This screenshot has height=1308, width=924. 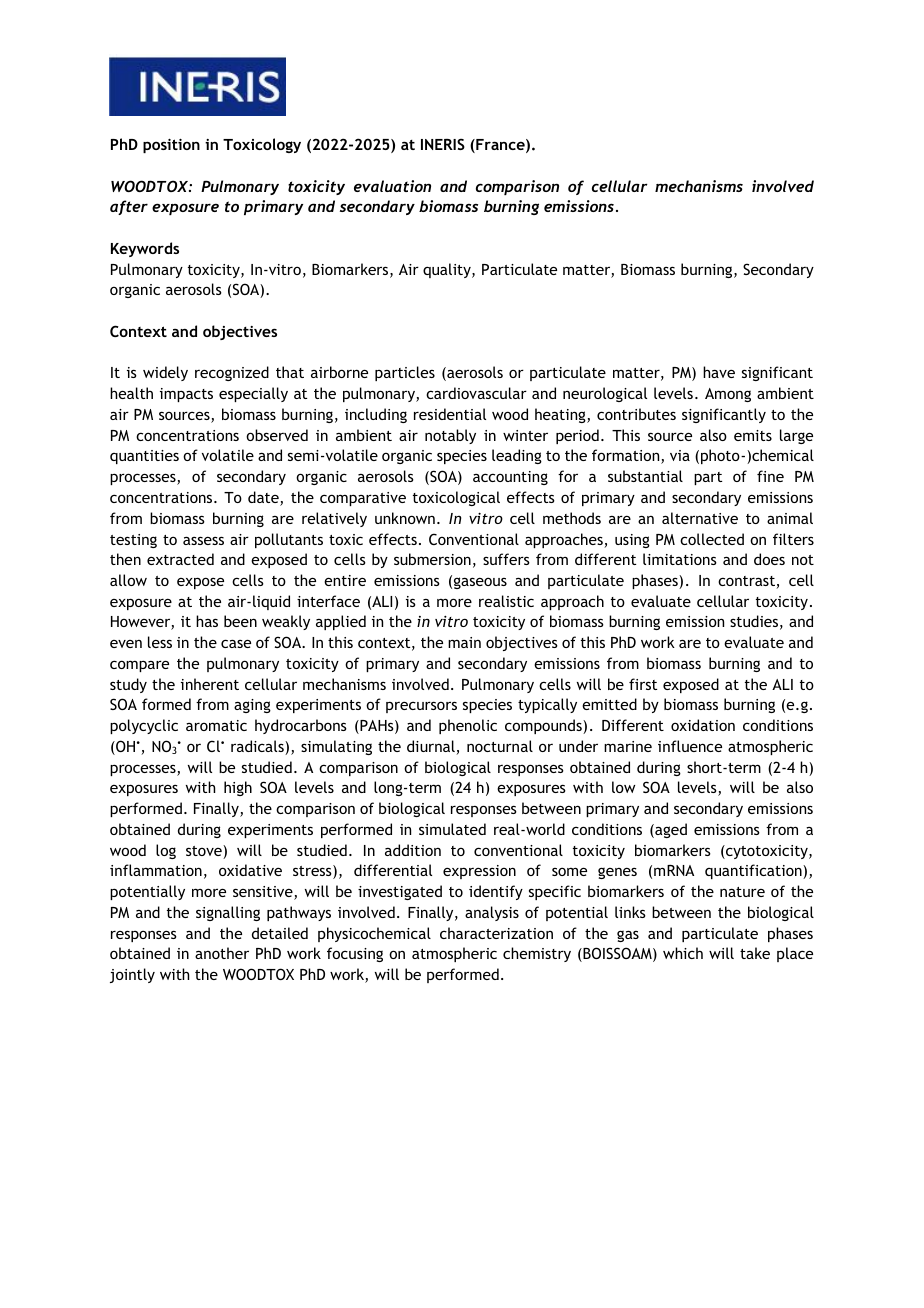 What do you see at coordinates (476, 393) in the screenshot?
I see `cardiovascular` at bounding box center [476, 393].
